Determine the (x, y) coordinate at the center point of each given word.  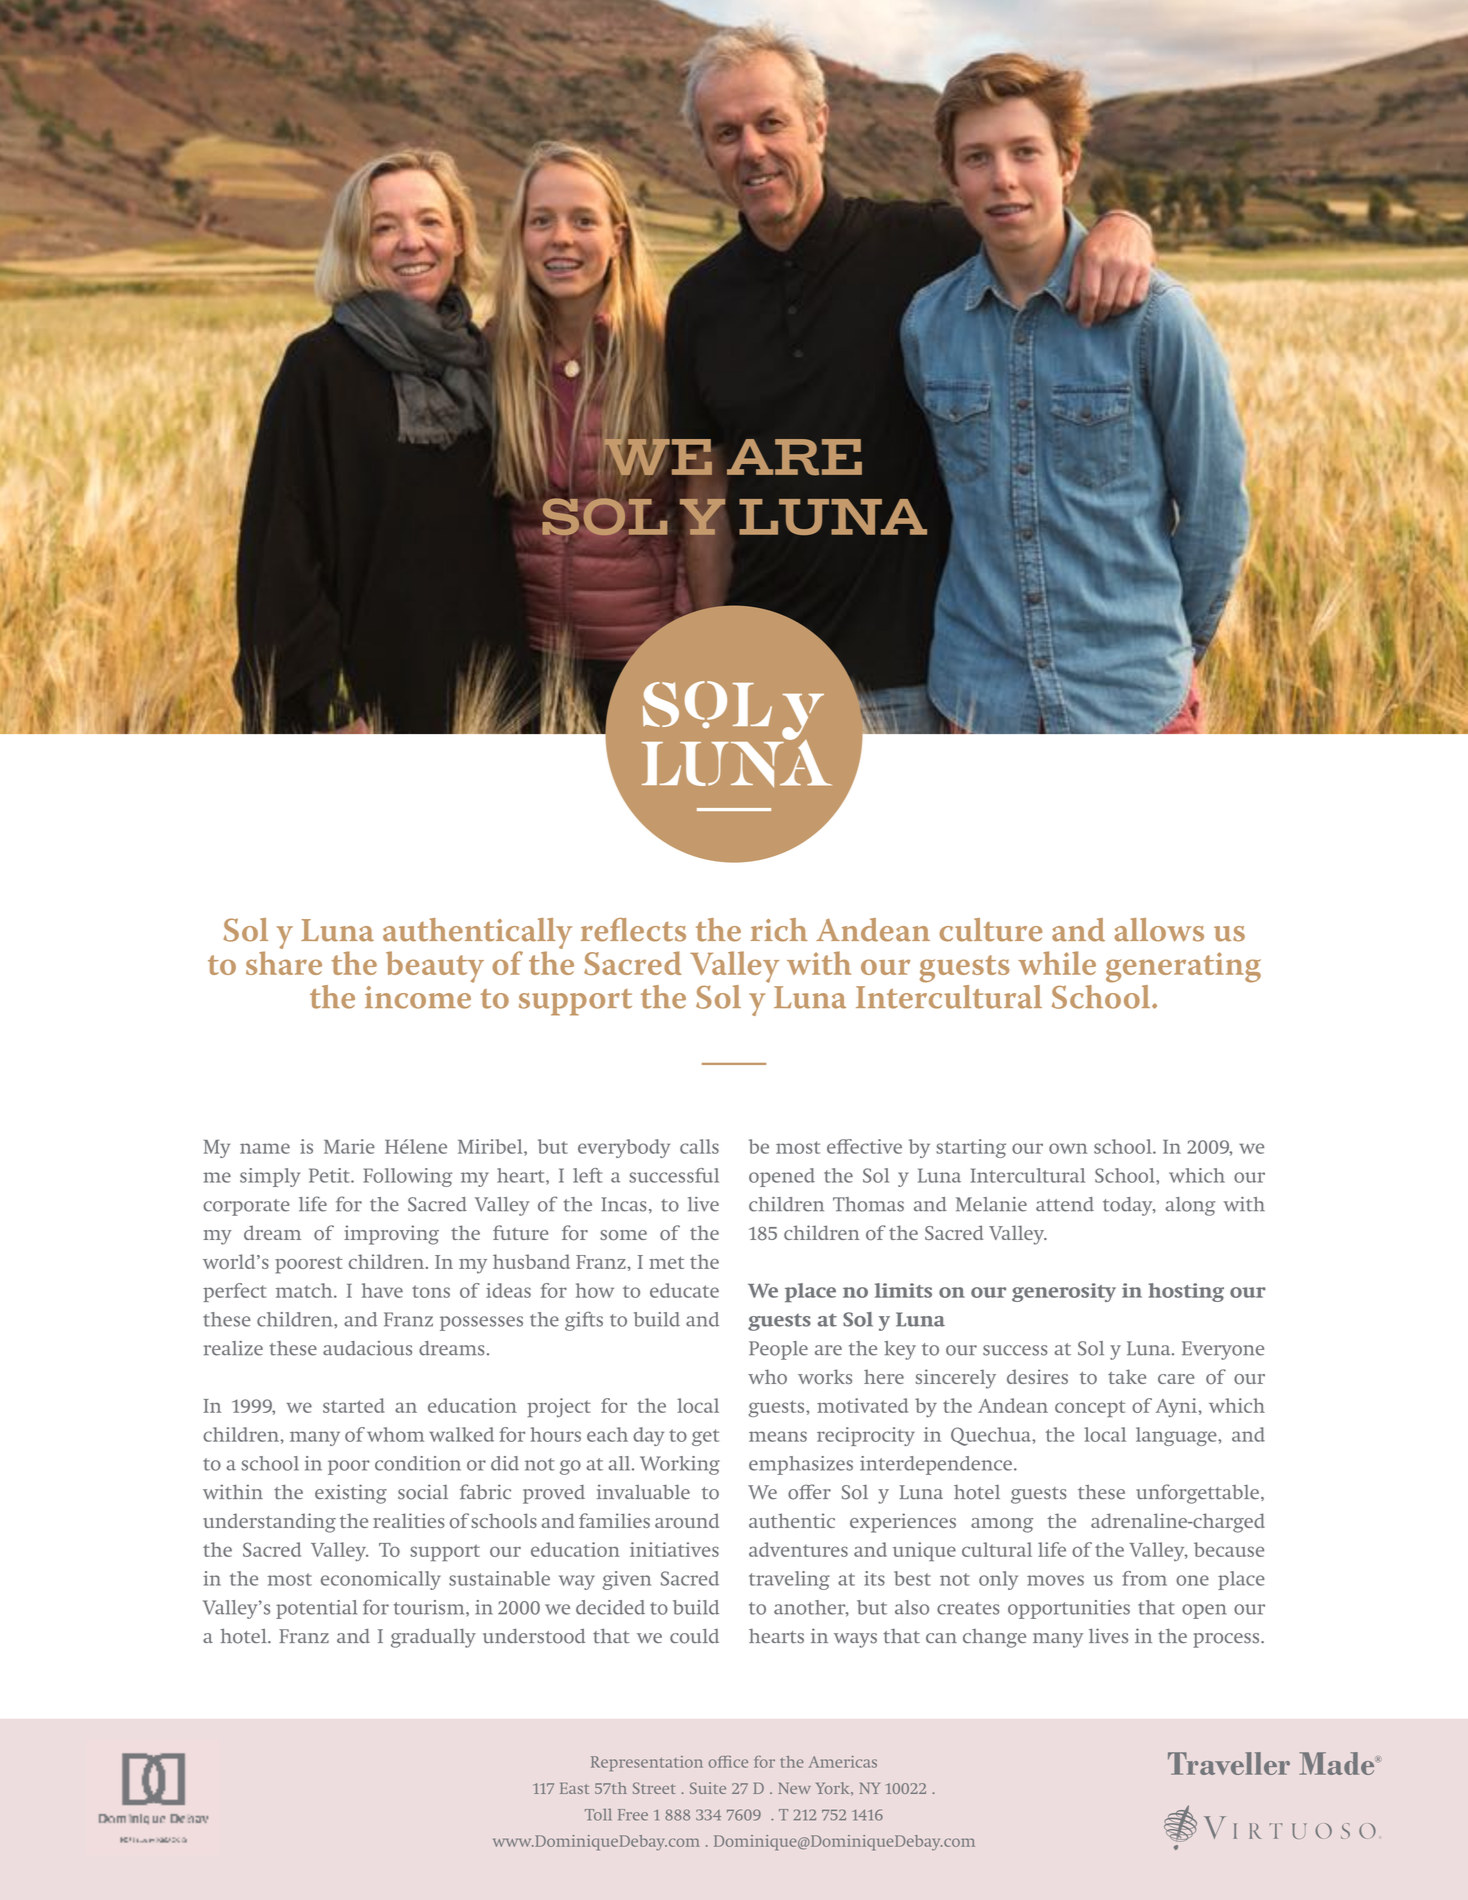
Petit (330, 1175)
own (1068, 1148)
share (284, 963)
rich (779, 930)
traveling (789, 1580)
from (1144, 1578)
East (574, 1788)
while (1057, 963)
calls (699, 1146)
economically (381, 1580)
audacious (367, 1348)
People (778, 1350)
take (1127, 1376)
